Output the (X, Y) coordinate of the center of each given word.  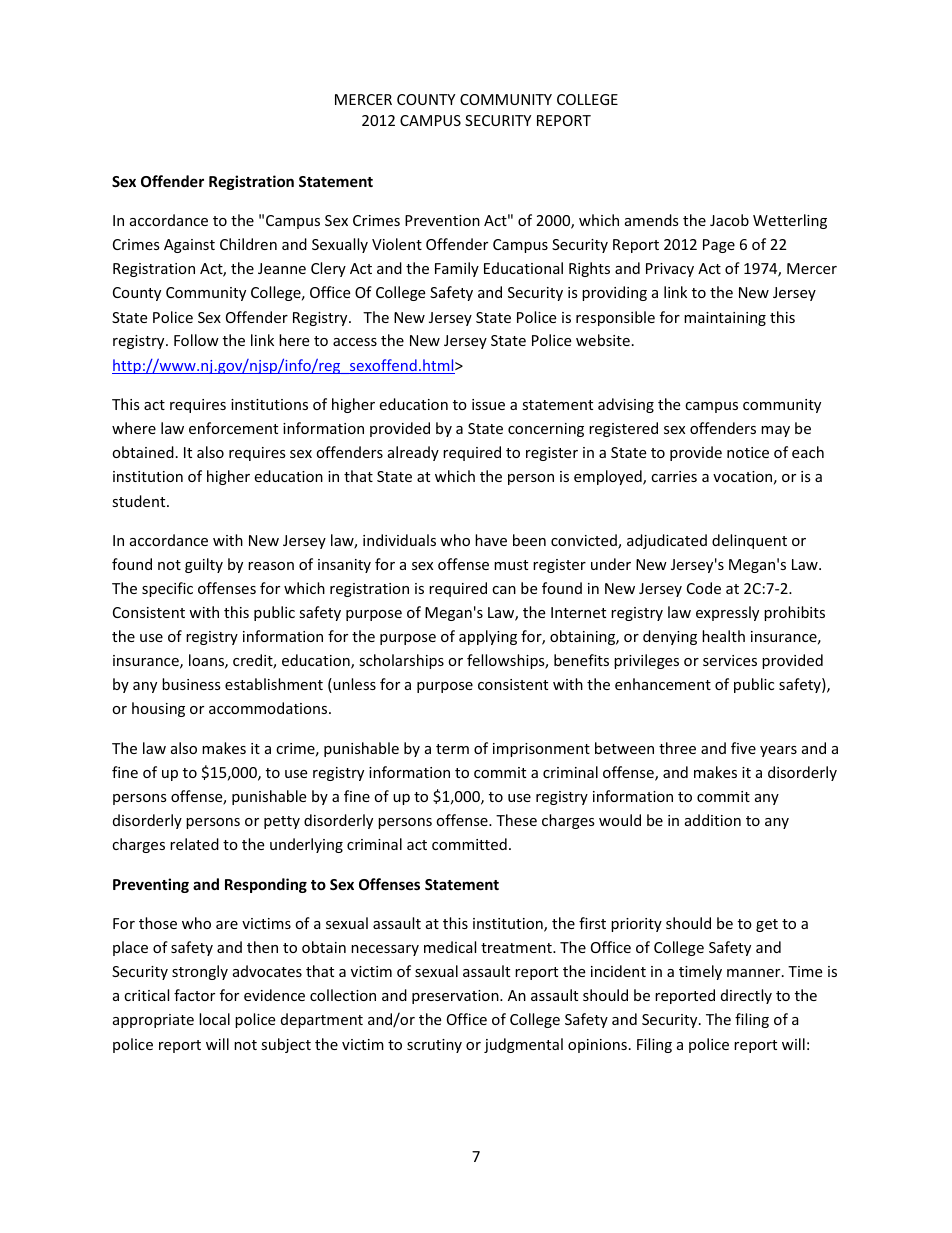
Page (719, 246)
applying (488, 637)
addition (713, 820)
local (214, 1019)
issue (488, 404)
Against (189, 246)
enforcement (233, 428)
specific (167, 589)
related (194, 844)
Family (457, 269)
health (723, 636)
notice (748, 452)
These (516, 820)
